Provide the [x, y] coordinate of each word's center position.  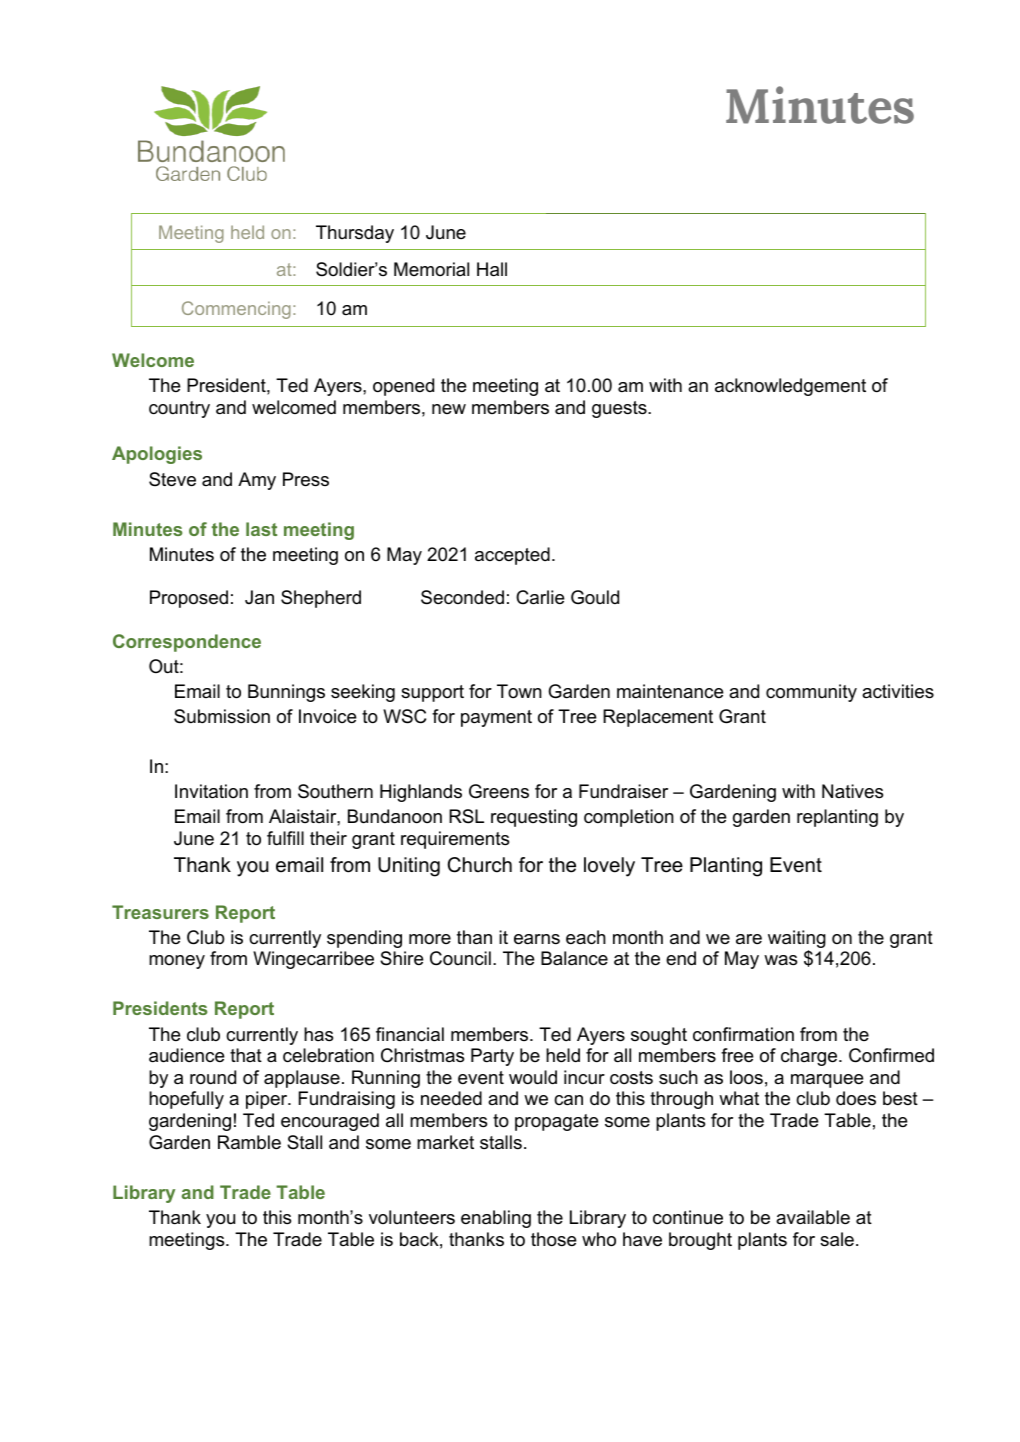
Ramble [249, 1142]
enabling [496, 1219]
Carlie [540, 597]
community [811, 693]
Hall [492, 269]
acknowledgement [790, 387]
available [813, 1217]
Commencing [236, 310]
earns [537, 939]
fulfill [285, 838]
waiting [797, 939]
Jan [259, 597]
